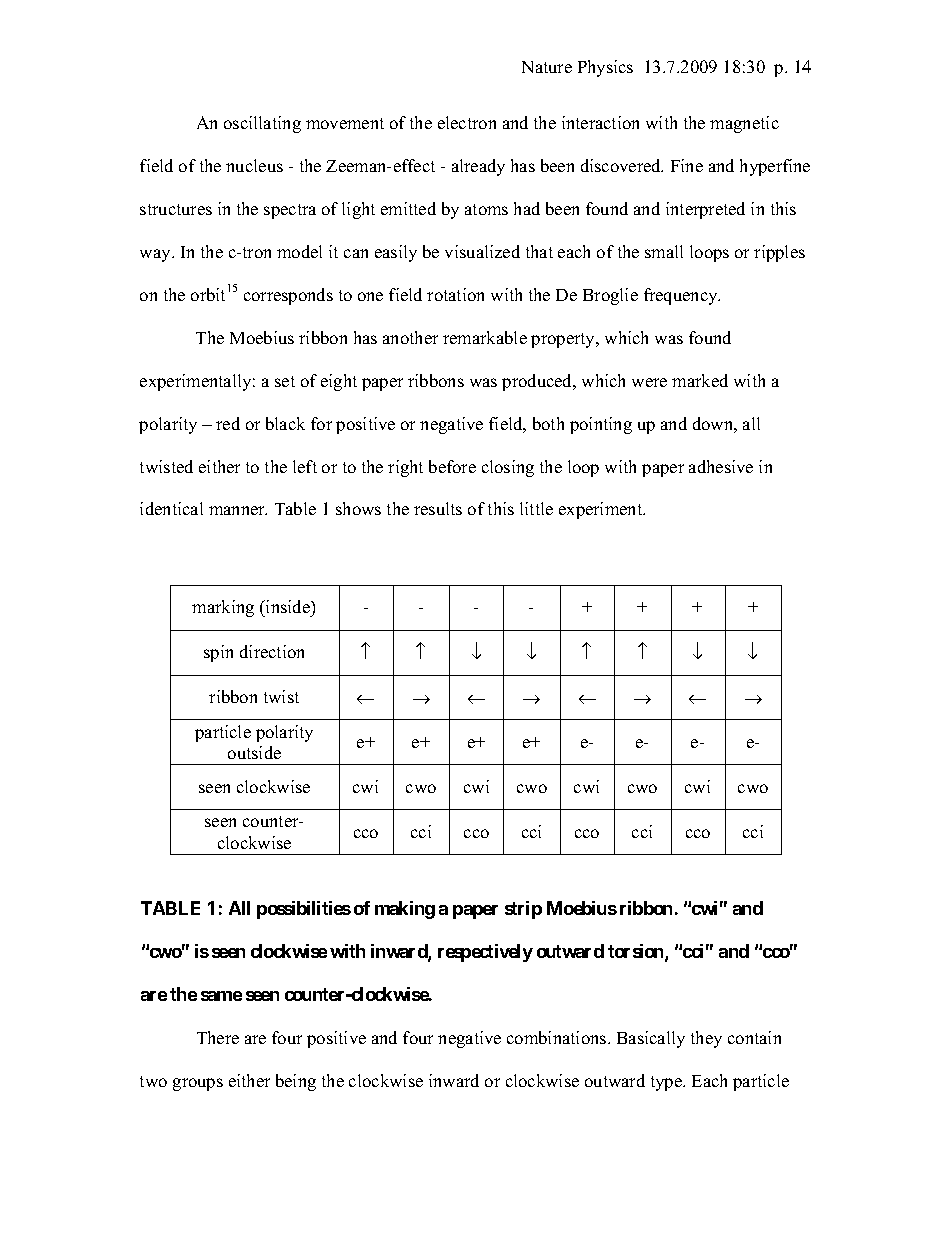 This document has height=1233, width=952. I want to click on magnetic, so click(744, 124).
